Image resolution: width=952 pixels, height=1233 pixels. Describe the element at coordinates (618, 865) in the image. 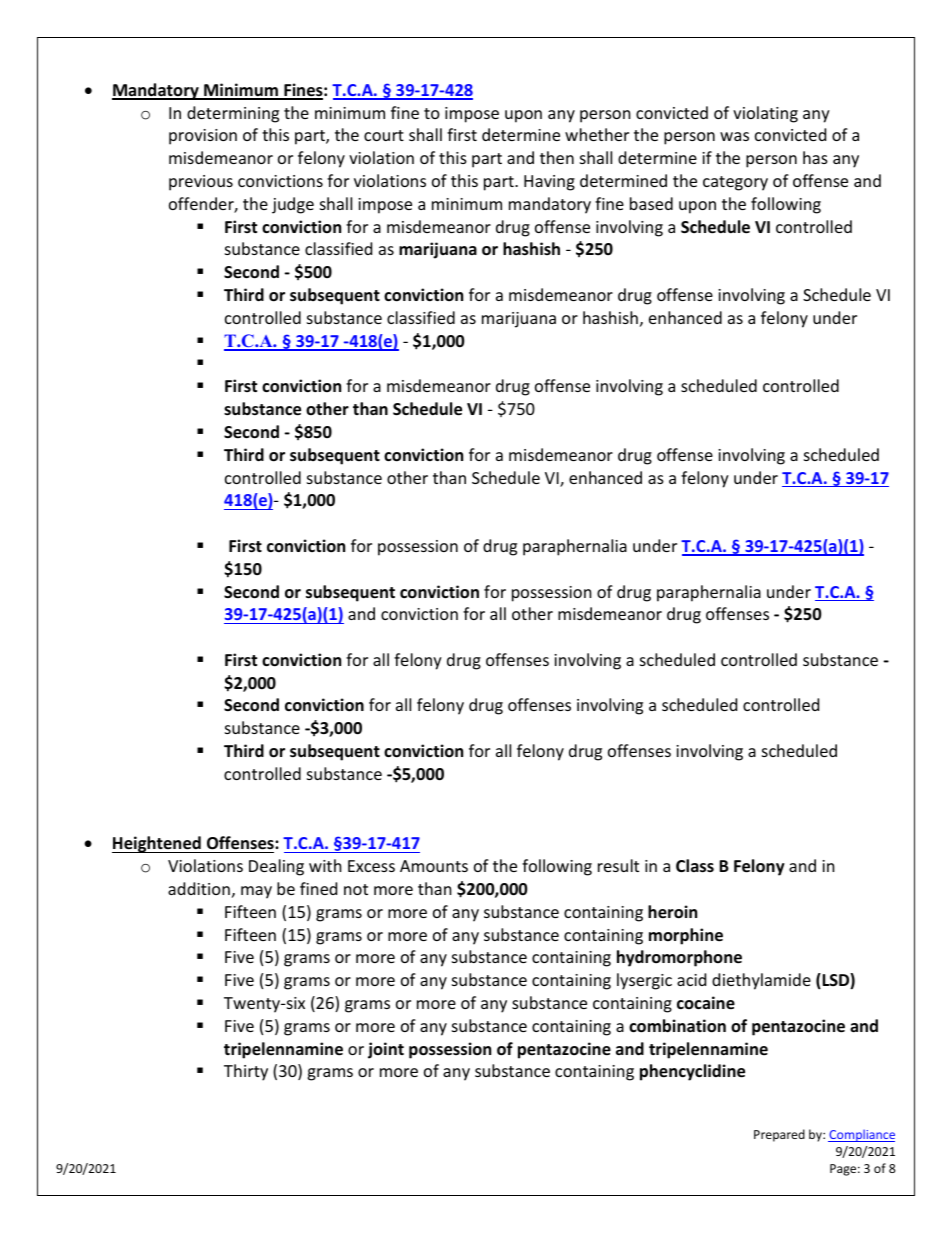

I see `result` at that location.
